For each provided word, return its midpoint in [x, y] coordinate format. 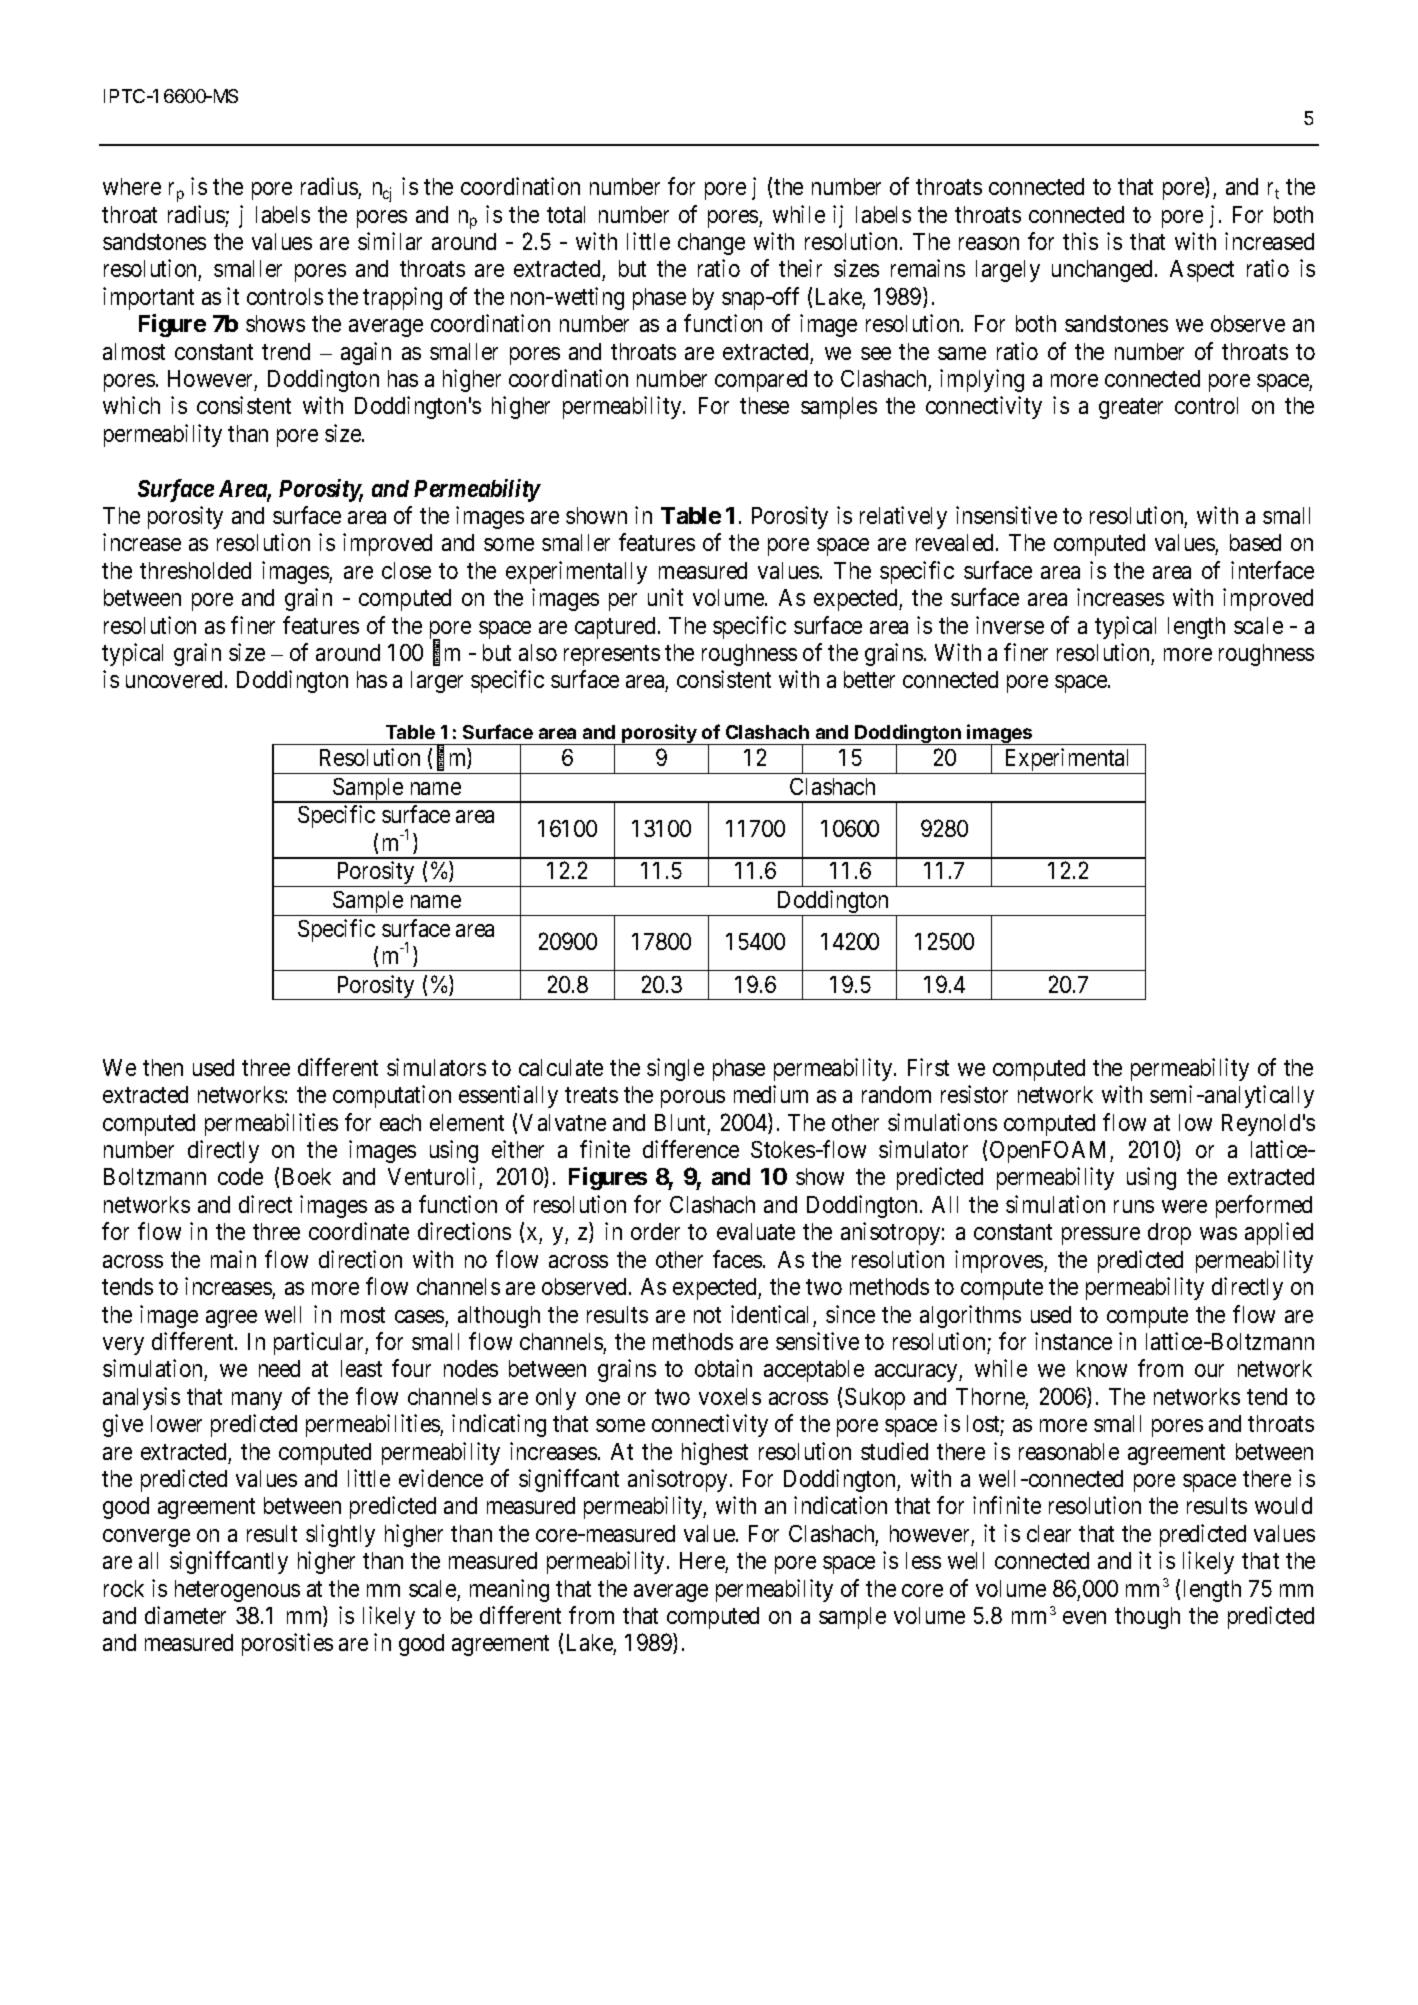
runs [1134, 1206]
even [1084, 1617]
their [800, 268]
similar [390, 241]
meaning [509, 1590]
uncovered [176, 679]
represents [612, 655]
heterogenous [237, 1591]
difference [691, 1149]
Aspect [1202, 271]
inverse [1010, 625]
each [400, 1122]
